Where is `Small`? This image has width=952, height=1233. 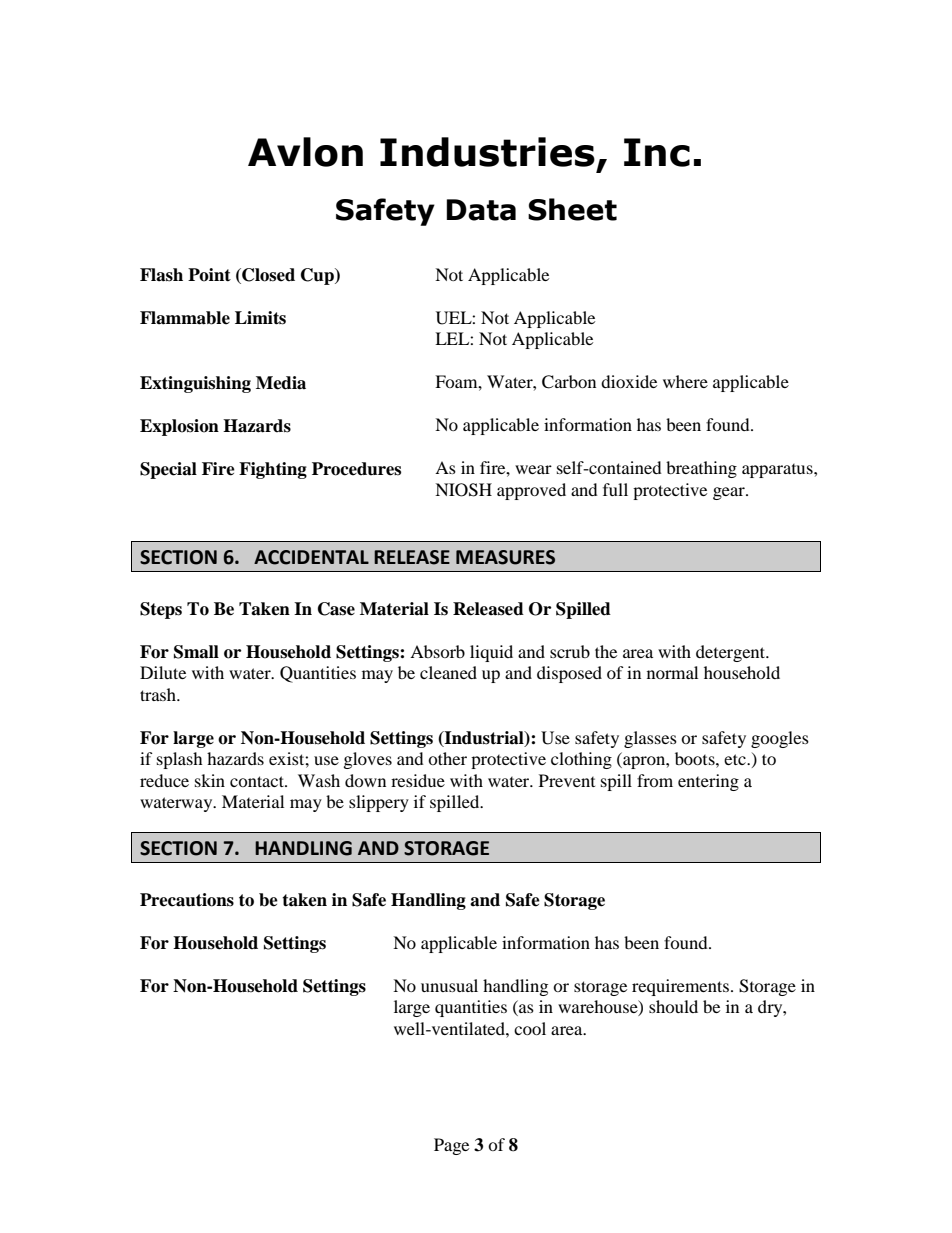 Small is located at coordinates (196, 652).
